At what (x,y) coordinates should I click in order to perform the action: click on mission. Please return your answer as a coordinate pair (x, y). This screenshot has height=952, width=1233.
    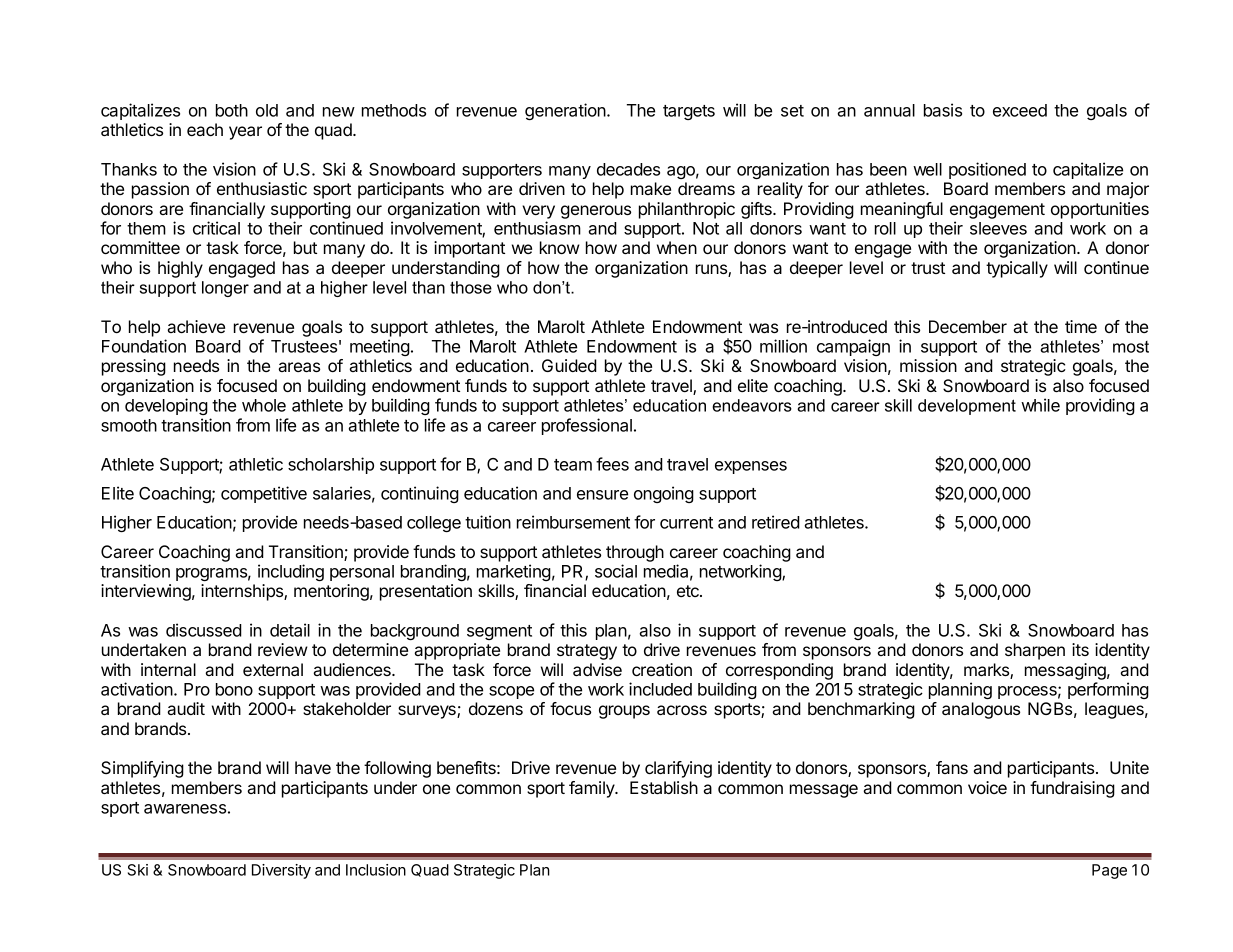
    Looking at the image, I should click on (928, 365).
